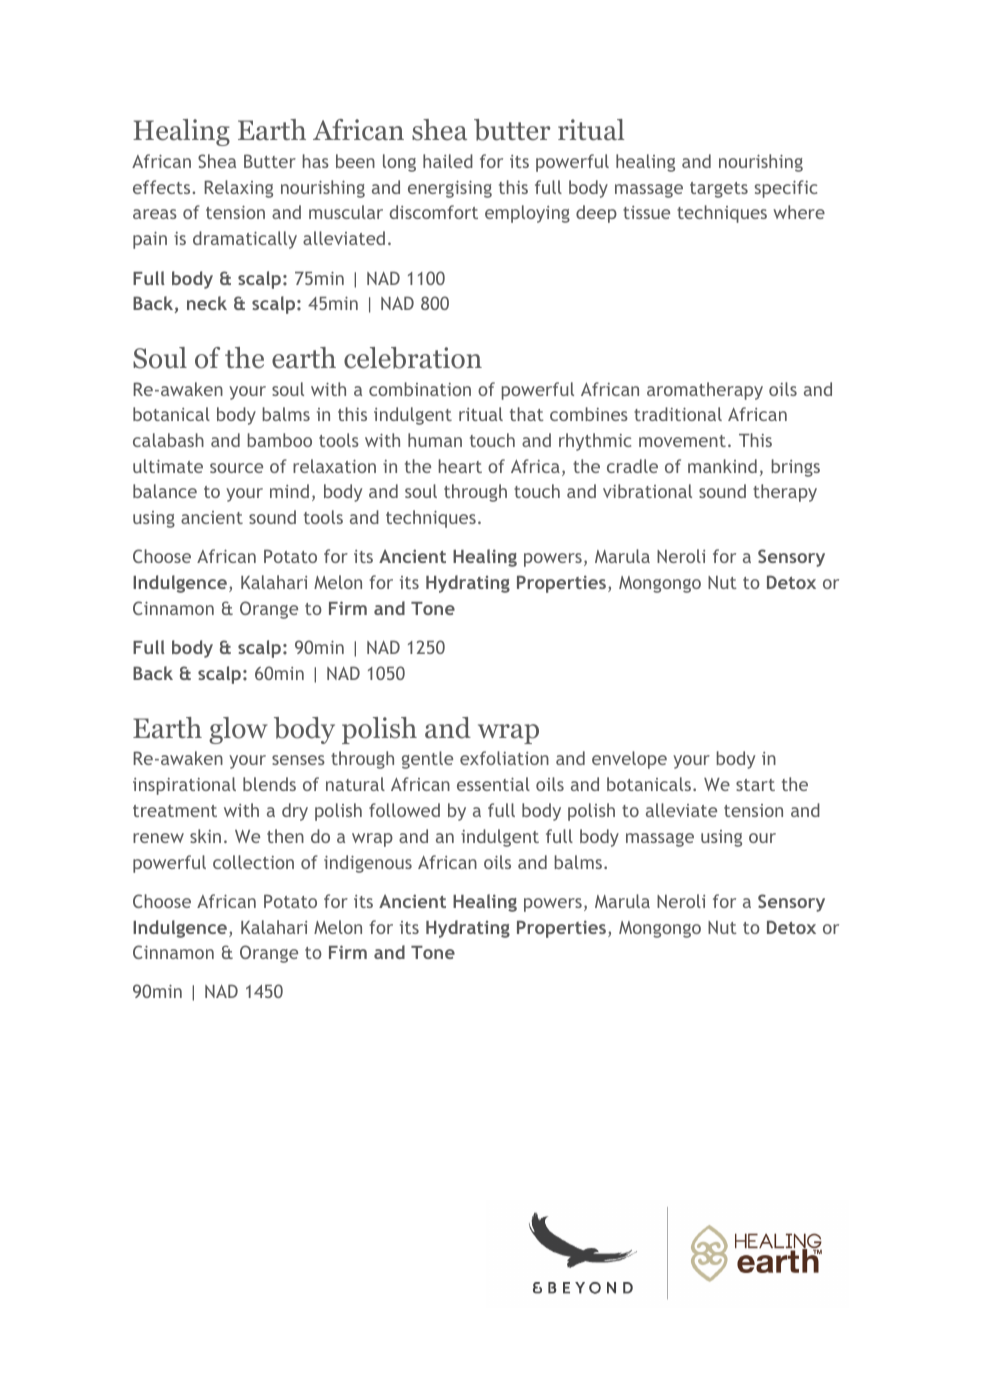 Image resolution: width=982 pixels, height=1391 pixels. What do you see at coordinates (450, 189) in the document?
I see `energising` at bounding box center [450, 189].
